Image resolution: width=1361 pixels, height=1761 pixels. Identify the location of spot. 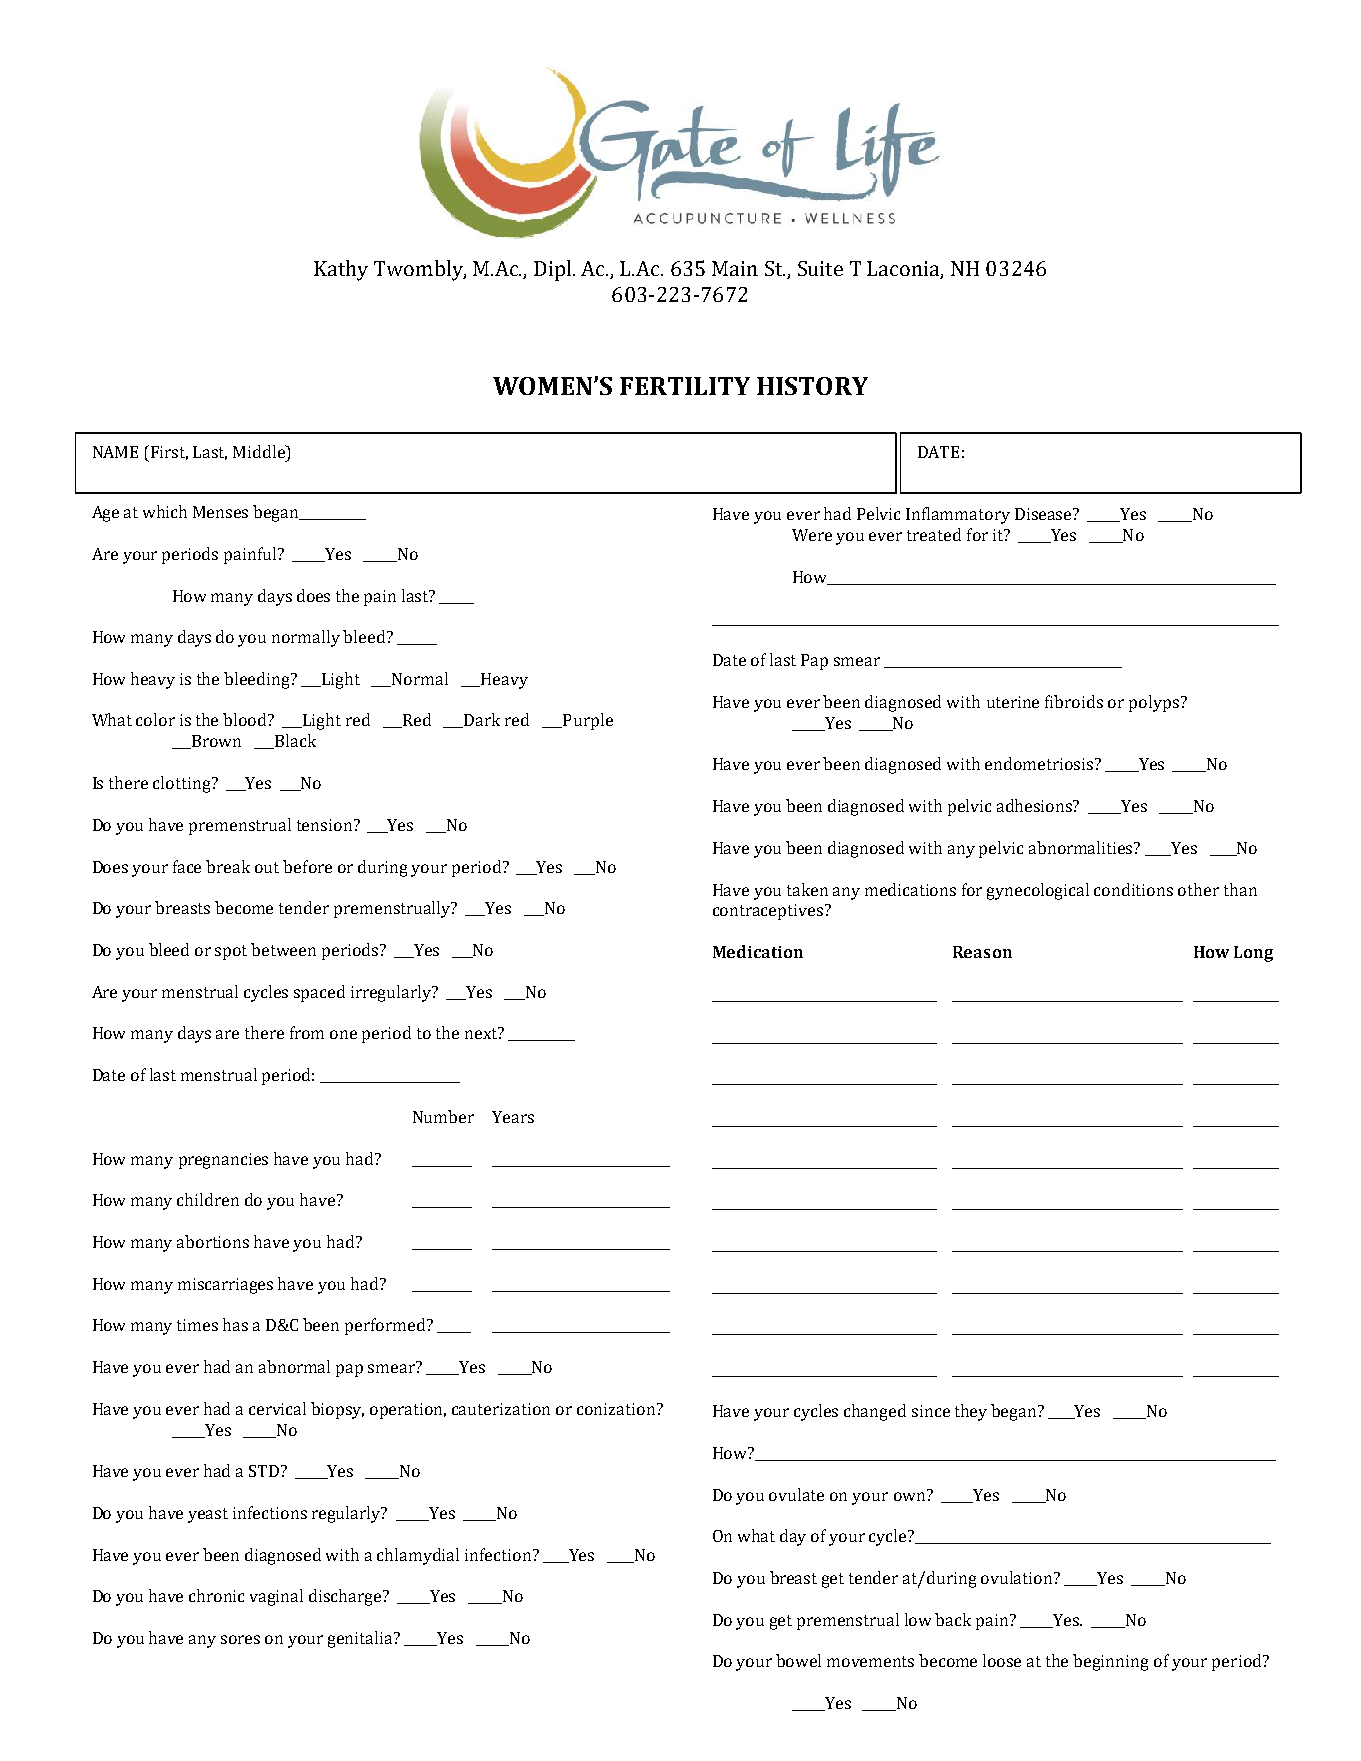
(231, 952).
